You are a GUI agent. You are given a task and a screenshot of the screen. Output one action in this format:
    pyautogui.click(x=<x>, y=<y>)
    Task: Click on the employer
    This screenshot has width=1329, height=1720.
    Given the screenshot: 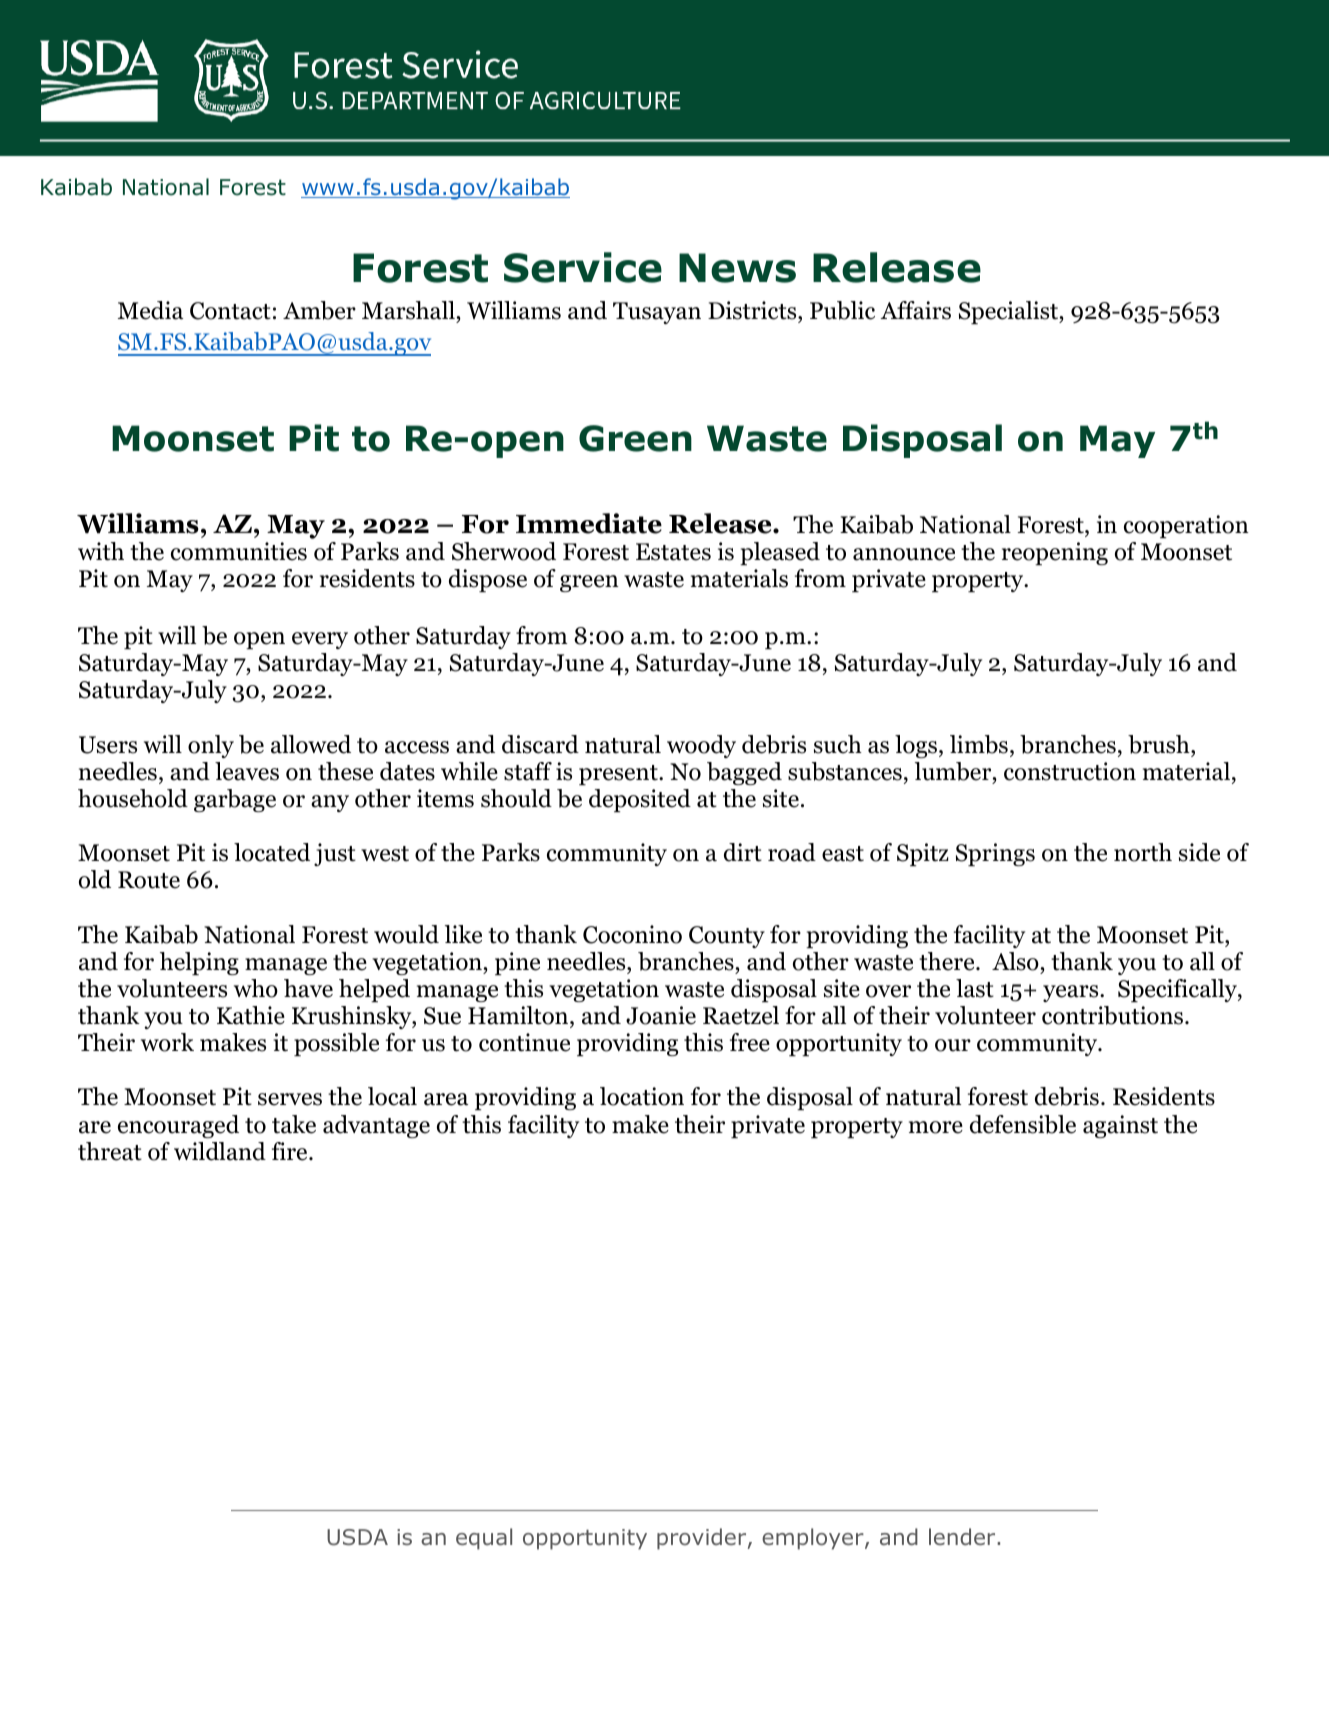 What is the action you would take?
    pyautogui.click(x=814, y=1539)
